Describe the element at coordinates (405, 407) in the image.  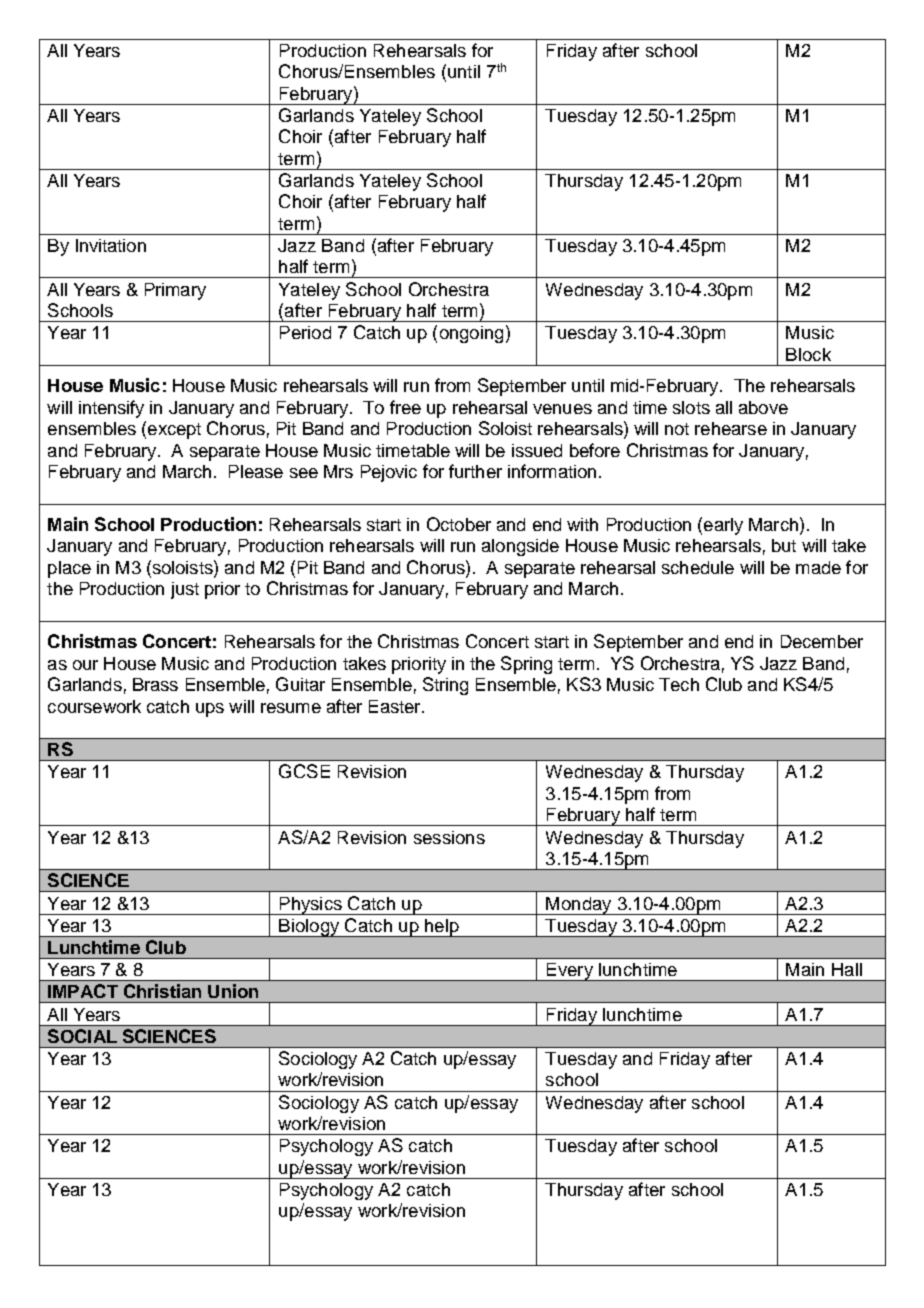
I see `free` at that location.
